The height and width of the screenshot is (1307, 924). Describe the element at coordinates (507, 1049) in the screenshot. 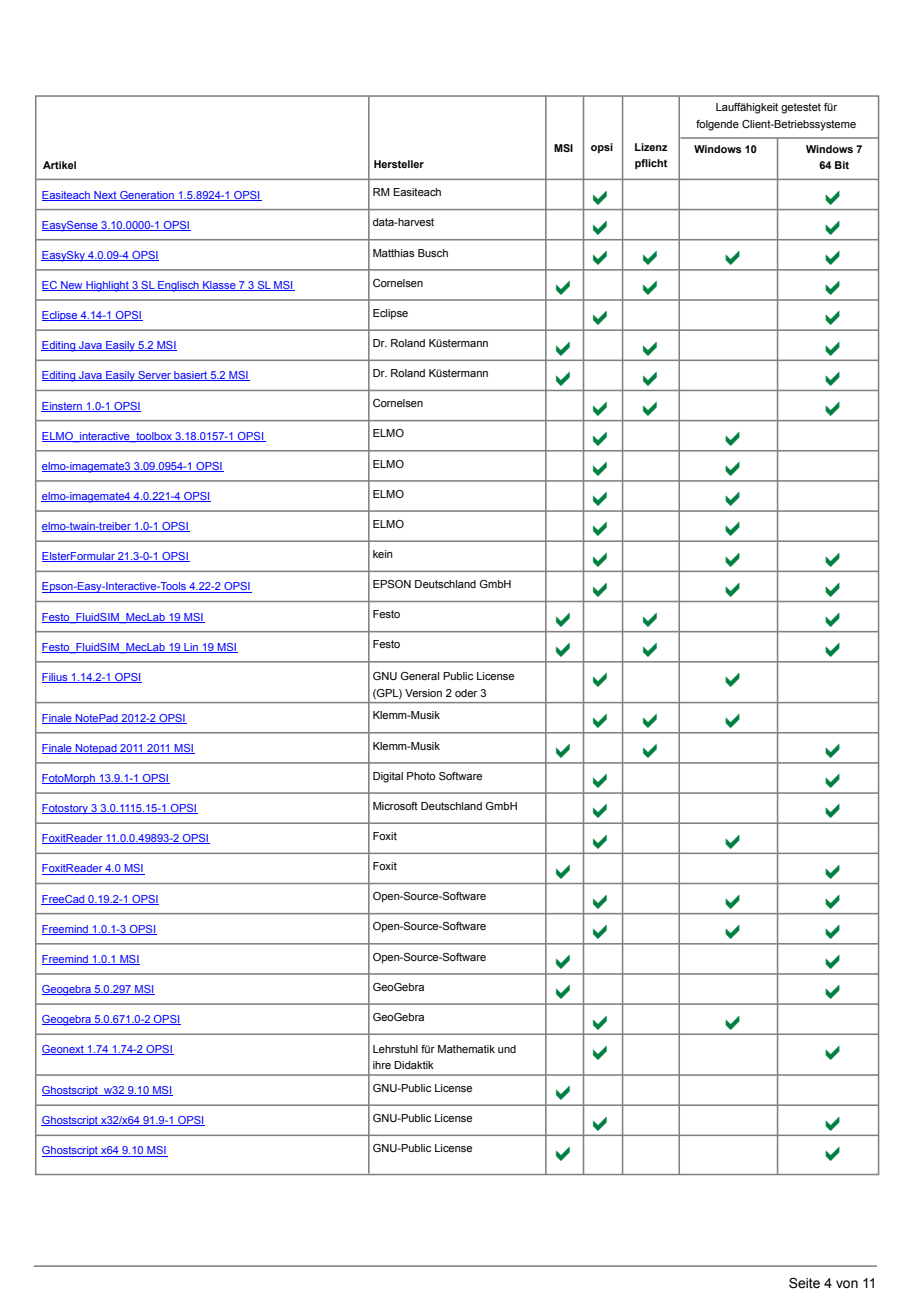

I see `und` at that location.
